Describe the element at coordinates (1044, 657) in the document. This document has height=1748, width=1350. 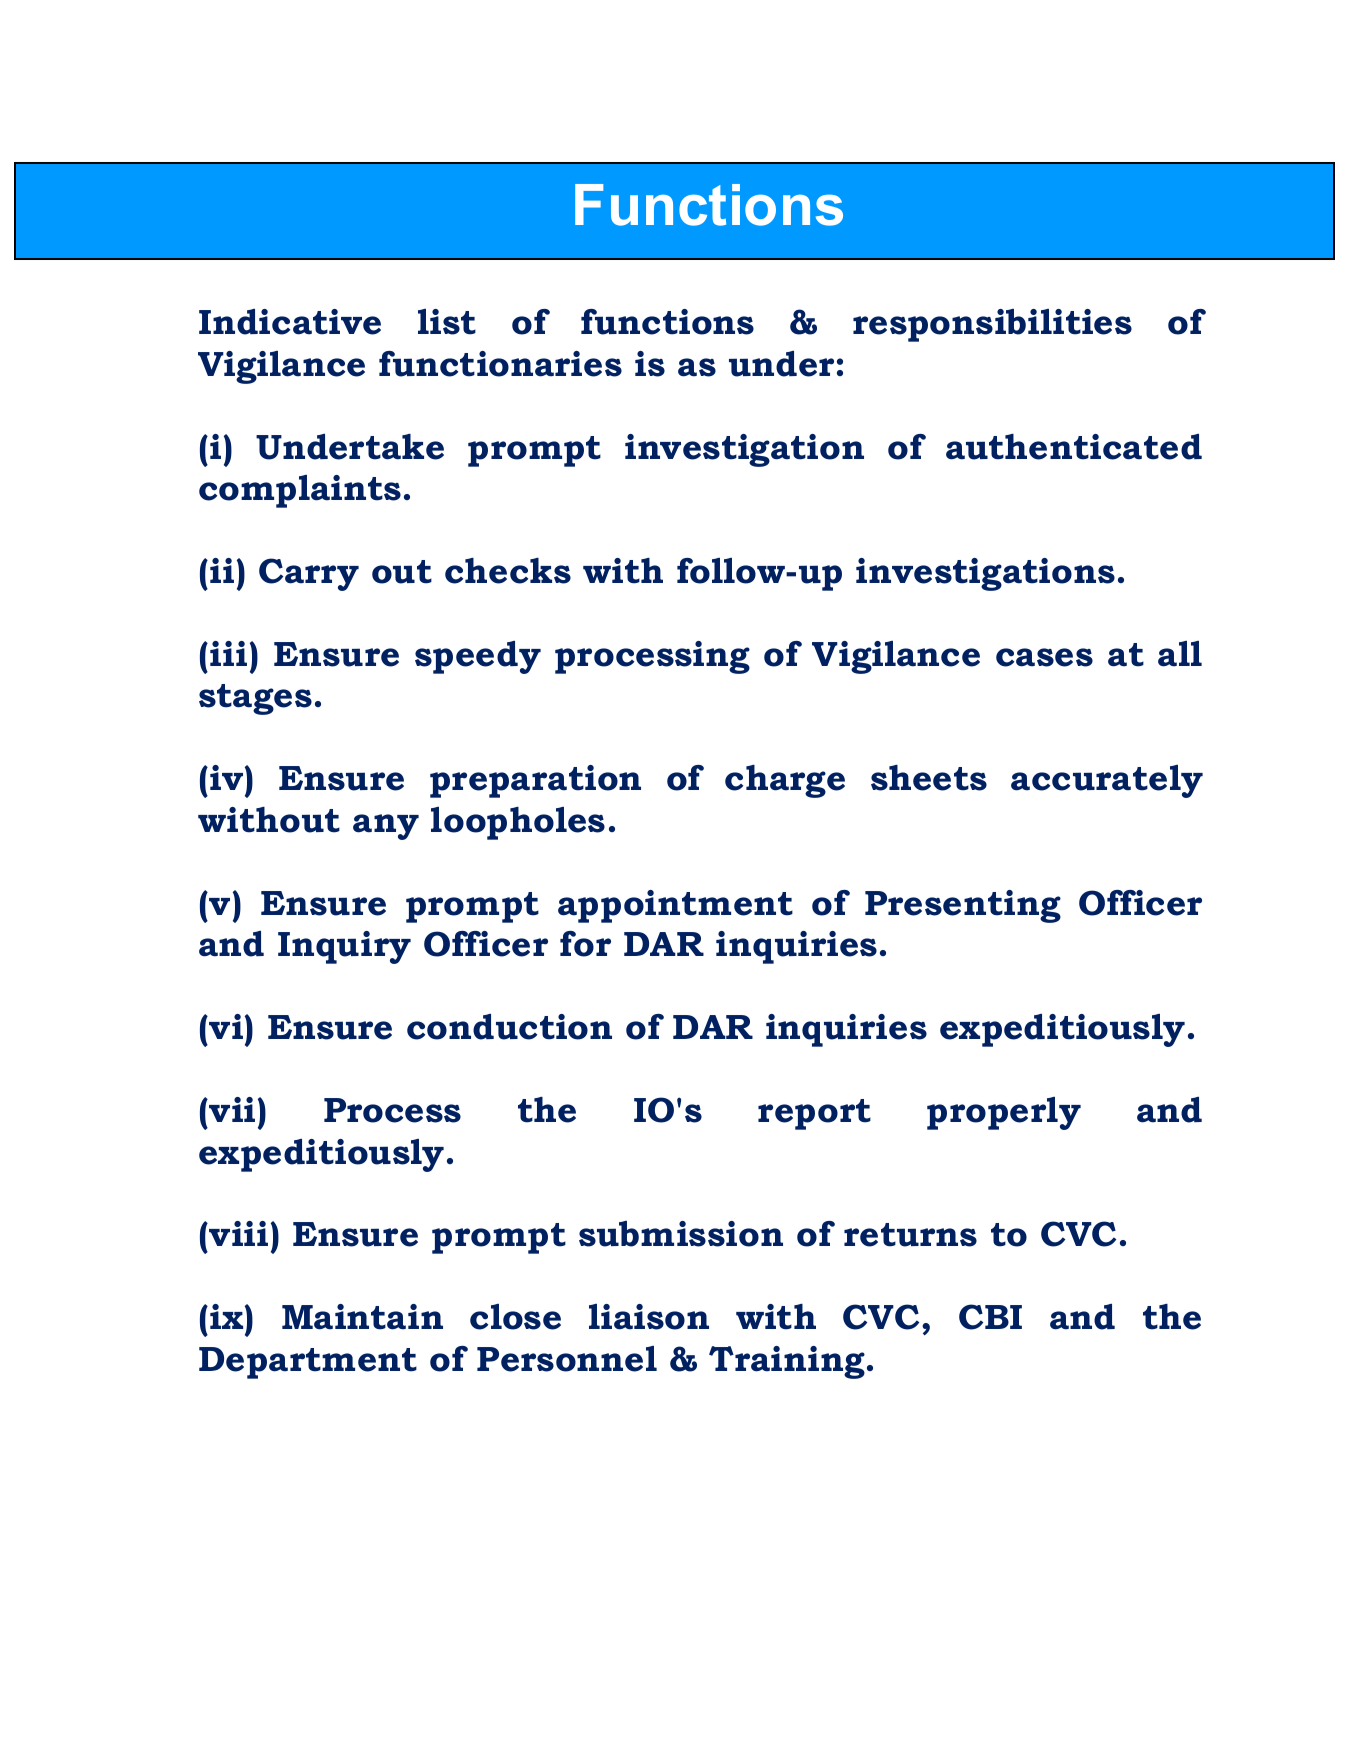
I see `cases` at that location.
